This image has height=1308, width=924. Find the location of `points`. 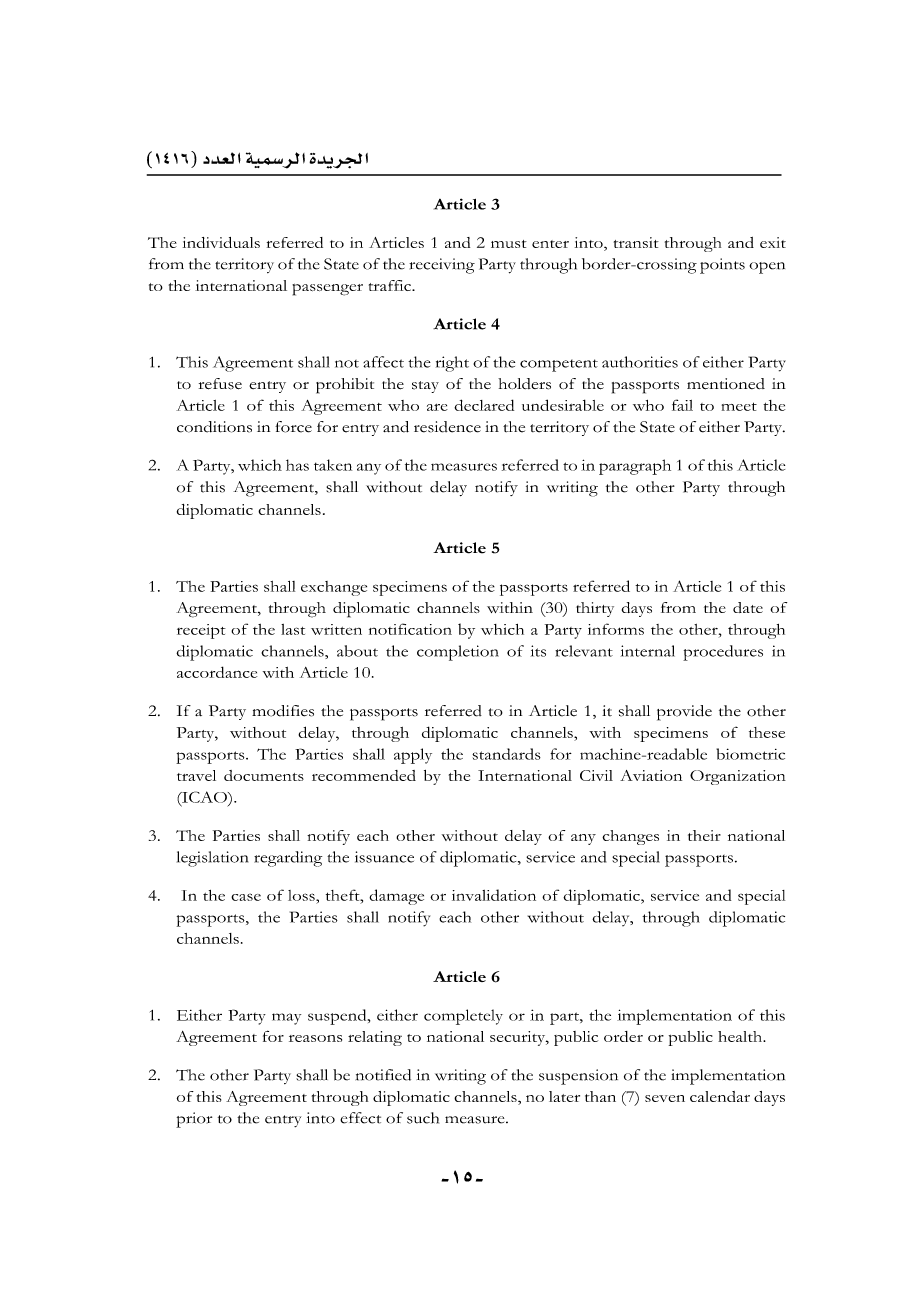

points is located at coordinates (722, 266).
